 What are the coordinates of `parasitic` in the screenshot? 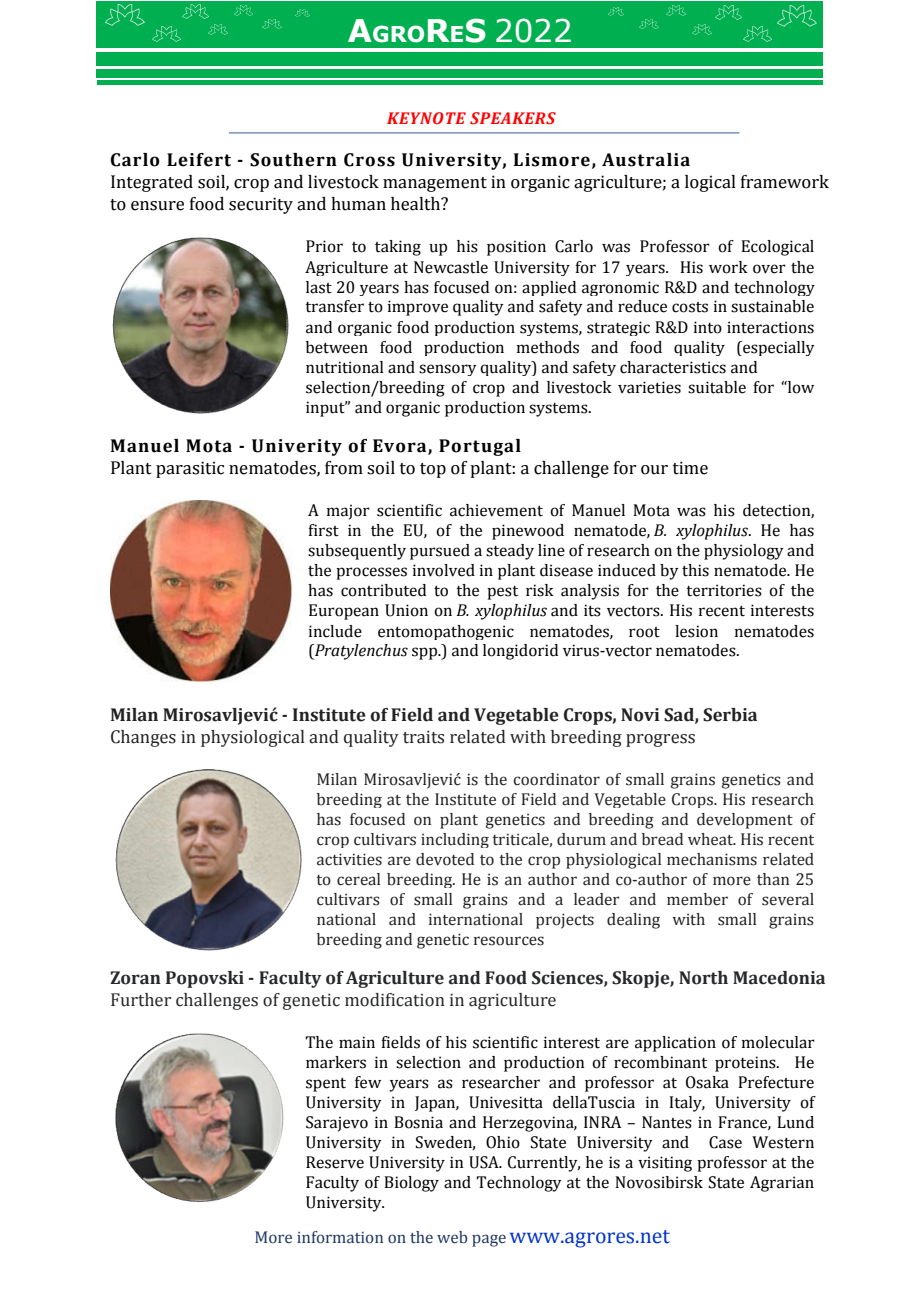 It's located at (190, 469).
